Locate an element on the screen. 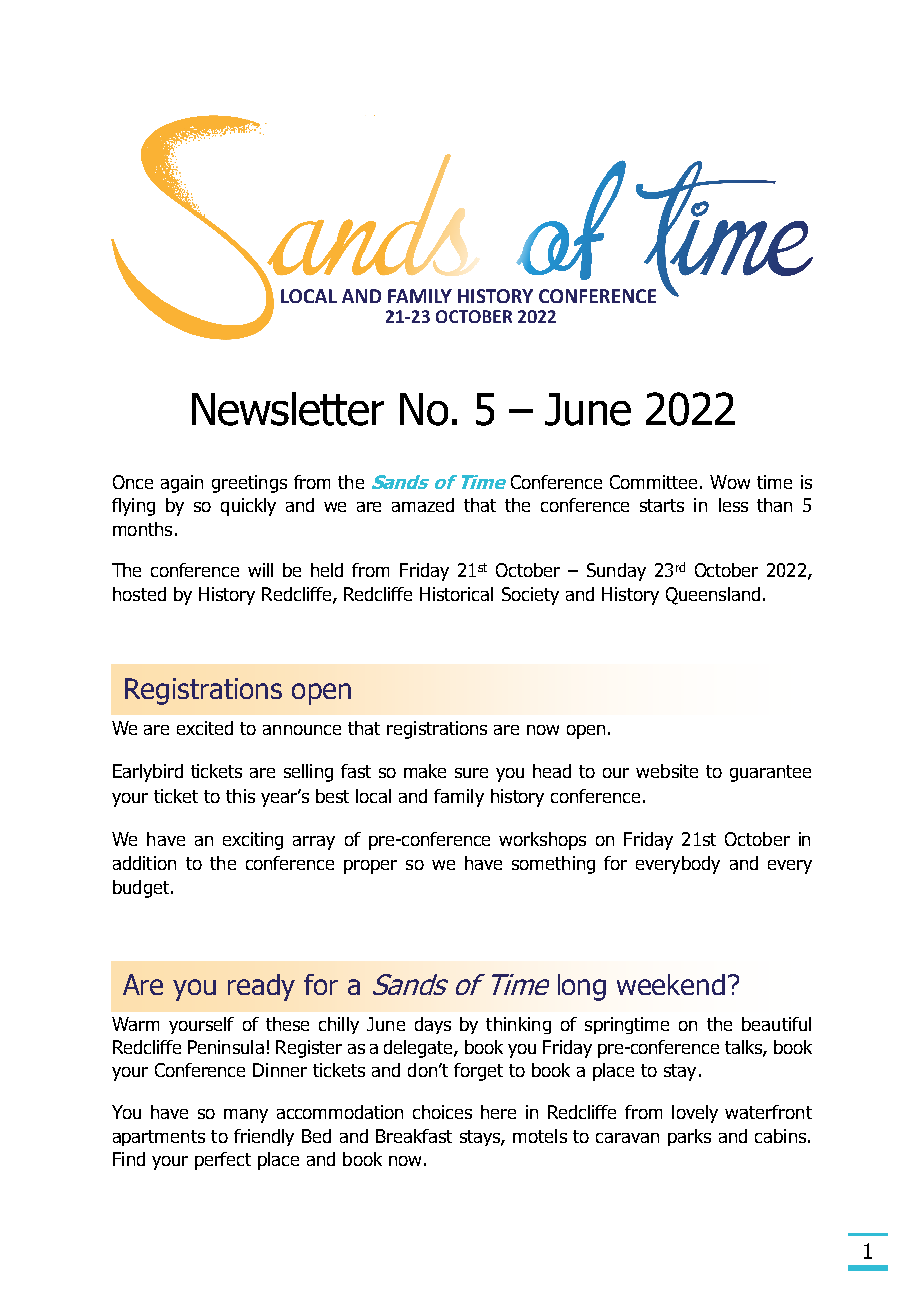 This screenshot has width=924, height=1308. excited is located at coordinates (205, 728).
